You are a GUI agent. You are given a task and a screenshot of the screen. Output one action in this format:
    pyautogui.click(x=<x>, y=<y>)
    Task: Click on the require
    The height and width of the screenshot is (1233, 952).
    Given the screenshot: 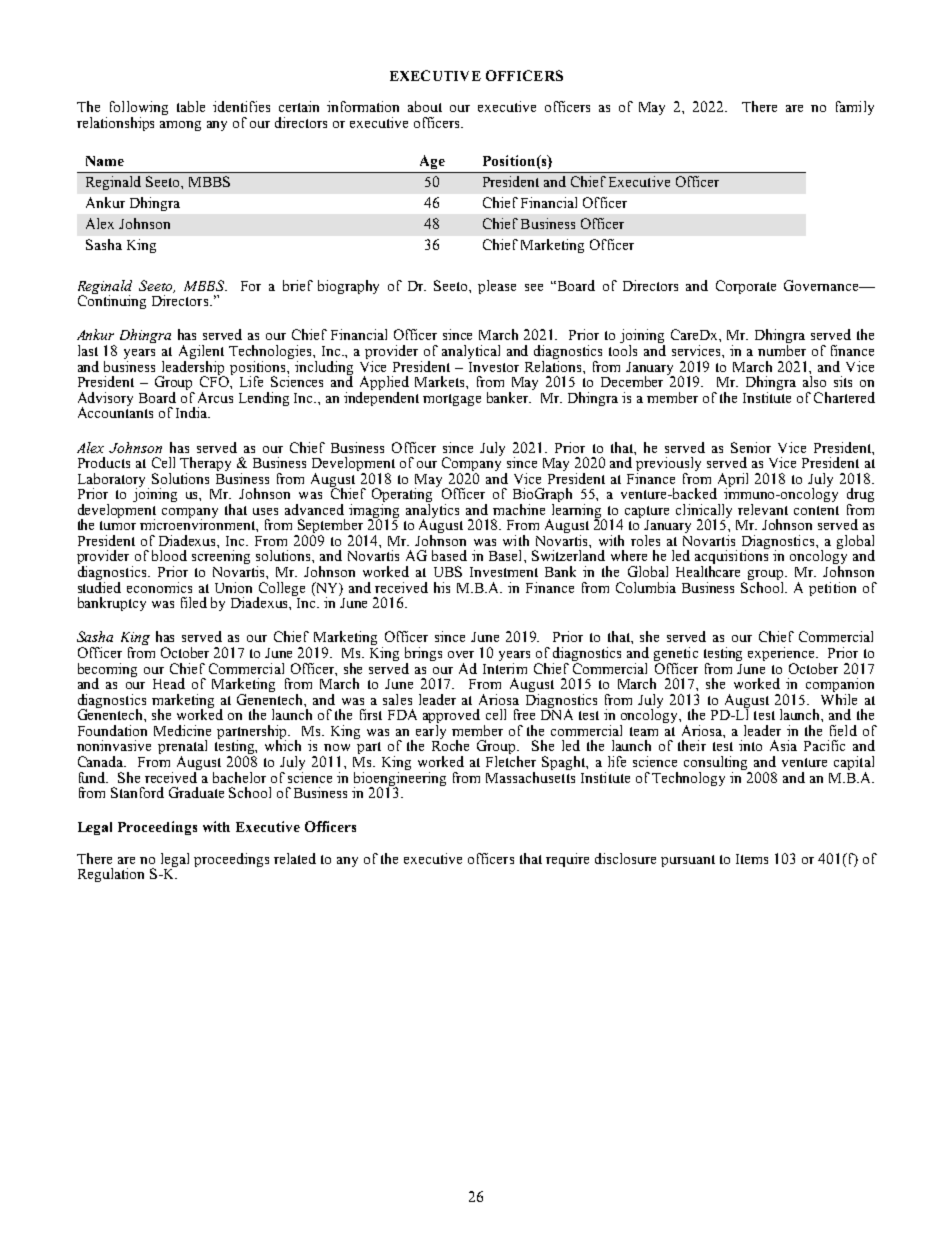 What is the action you would take?
    pyautogui.click(x=567, y=860)
